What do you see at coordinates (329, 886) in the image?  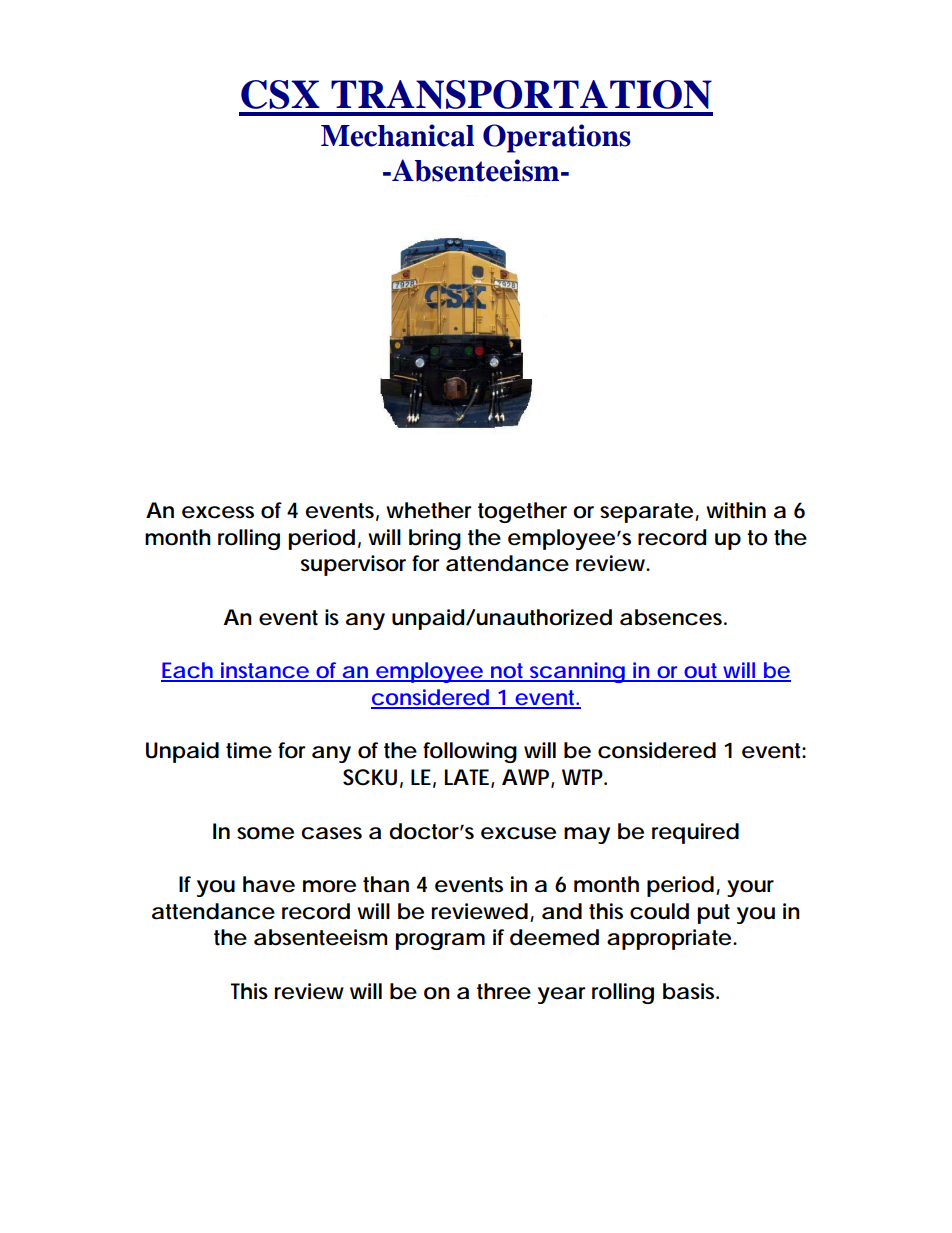 I see `more` at bounding box center [329, 886].
